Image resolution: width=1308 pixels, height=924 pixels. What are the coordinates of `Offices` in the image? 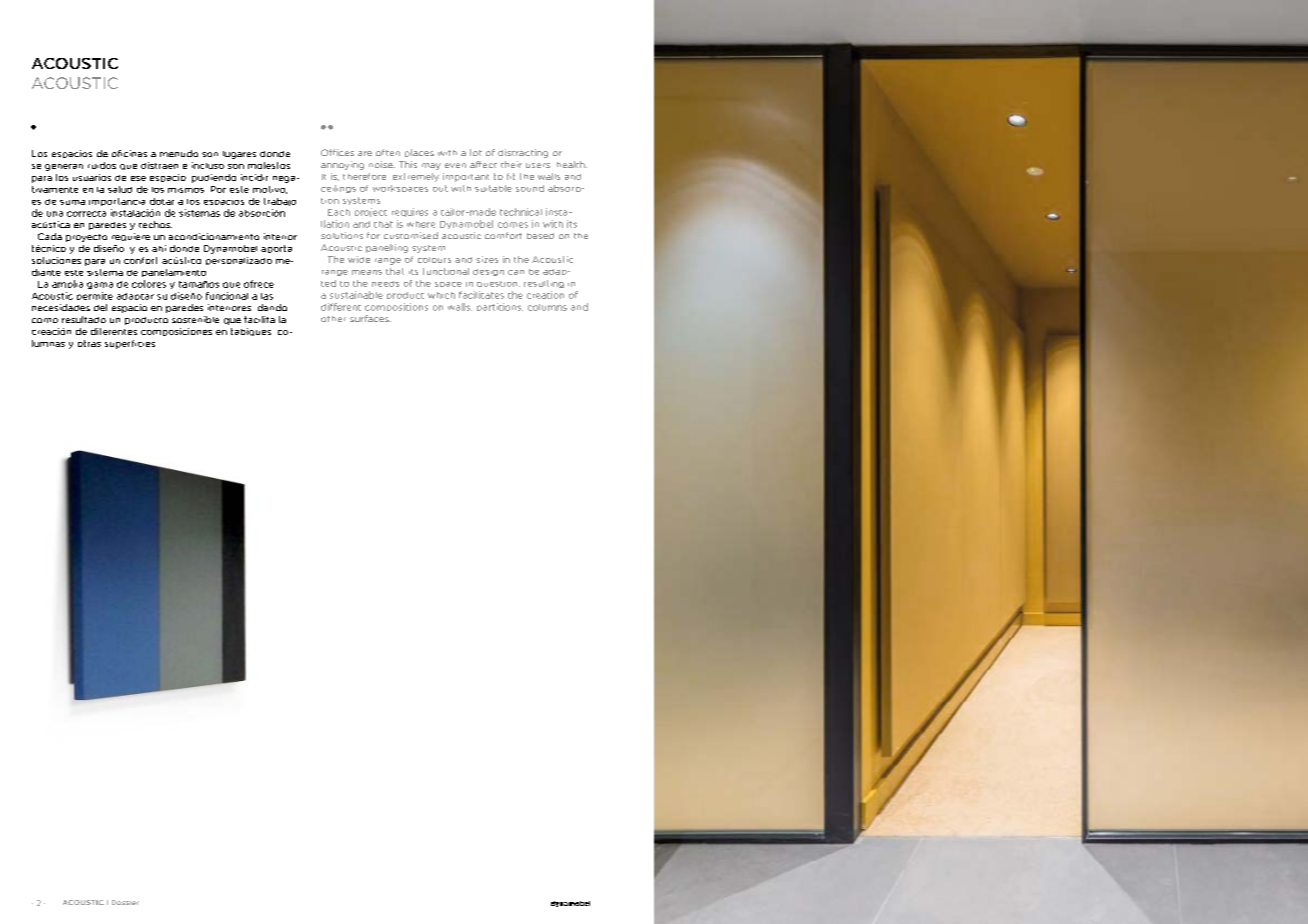 It's located at (337, 152).
